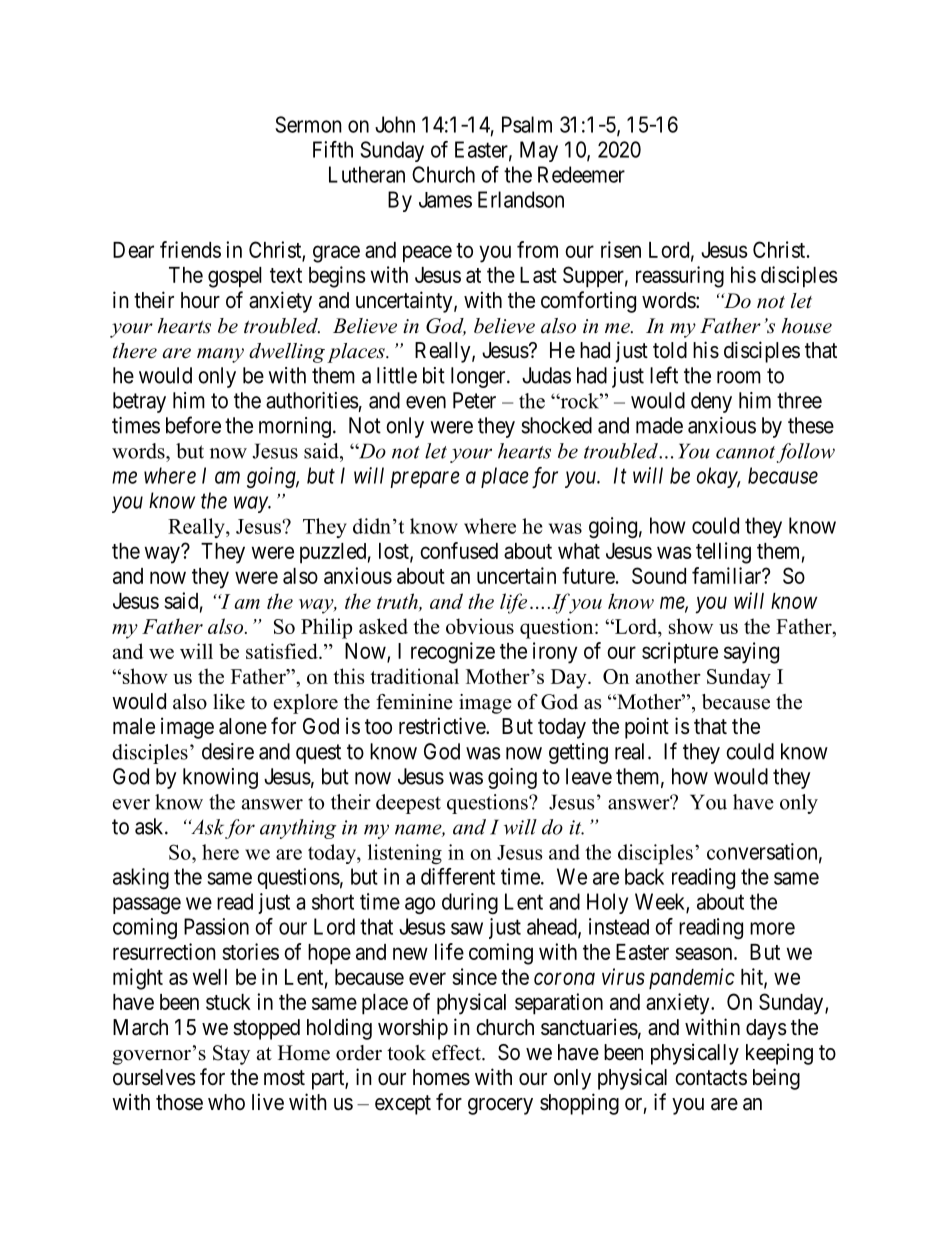  What do you see at coordinates (231, 1055) in the document?
I see `Stay` at bounding box center [231, 1055].
